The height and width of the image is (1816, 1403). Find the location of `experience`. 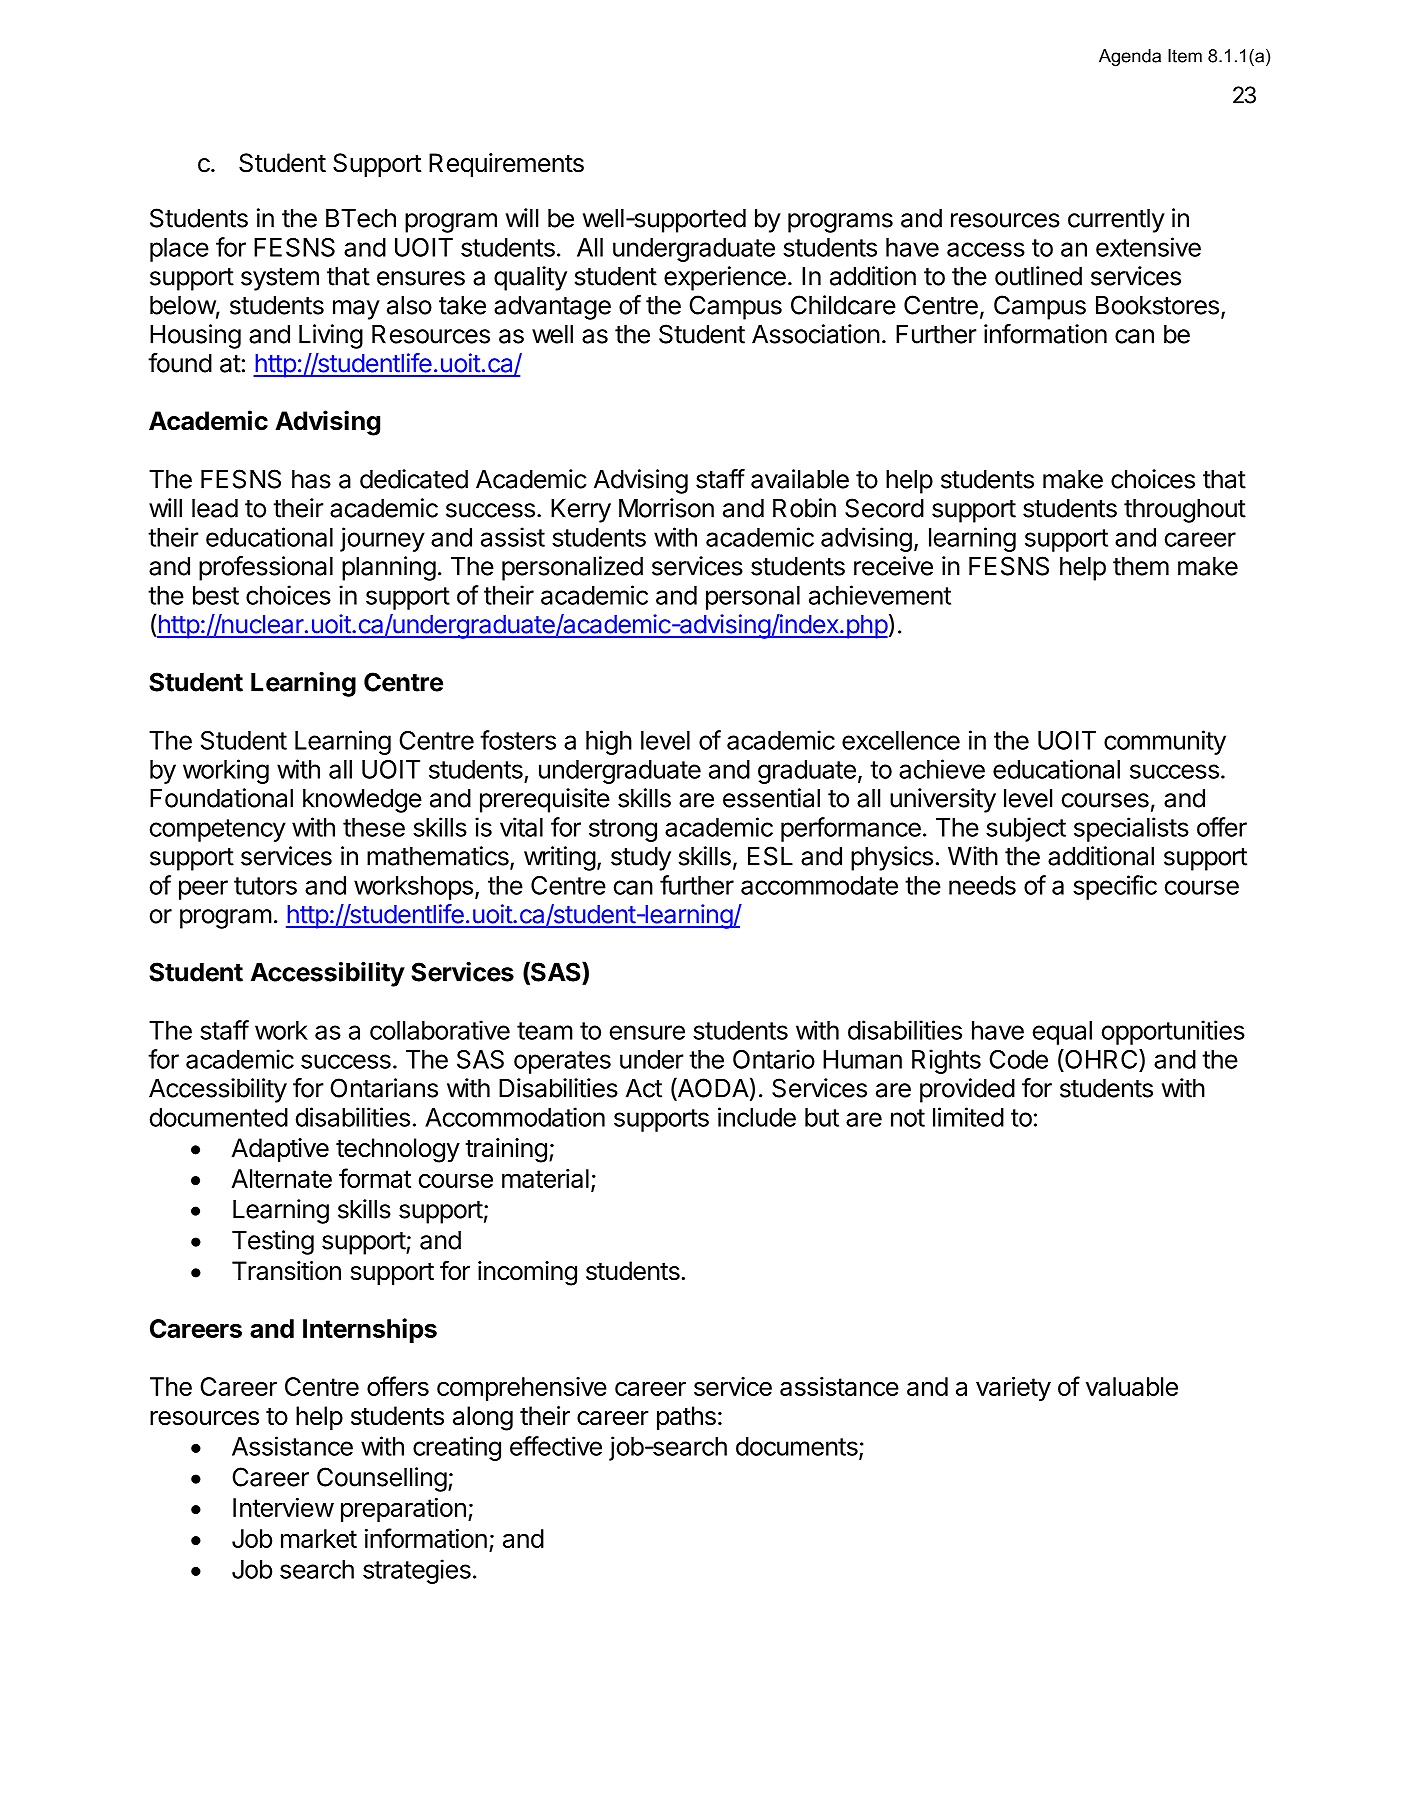

experience is located at coordinates (725, 278).
